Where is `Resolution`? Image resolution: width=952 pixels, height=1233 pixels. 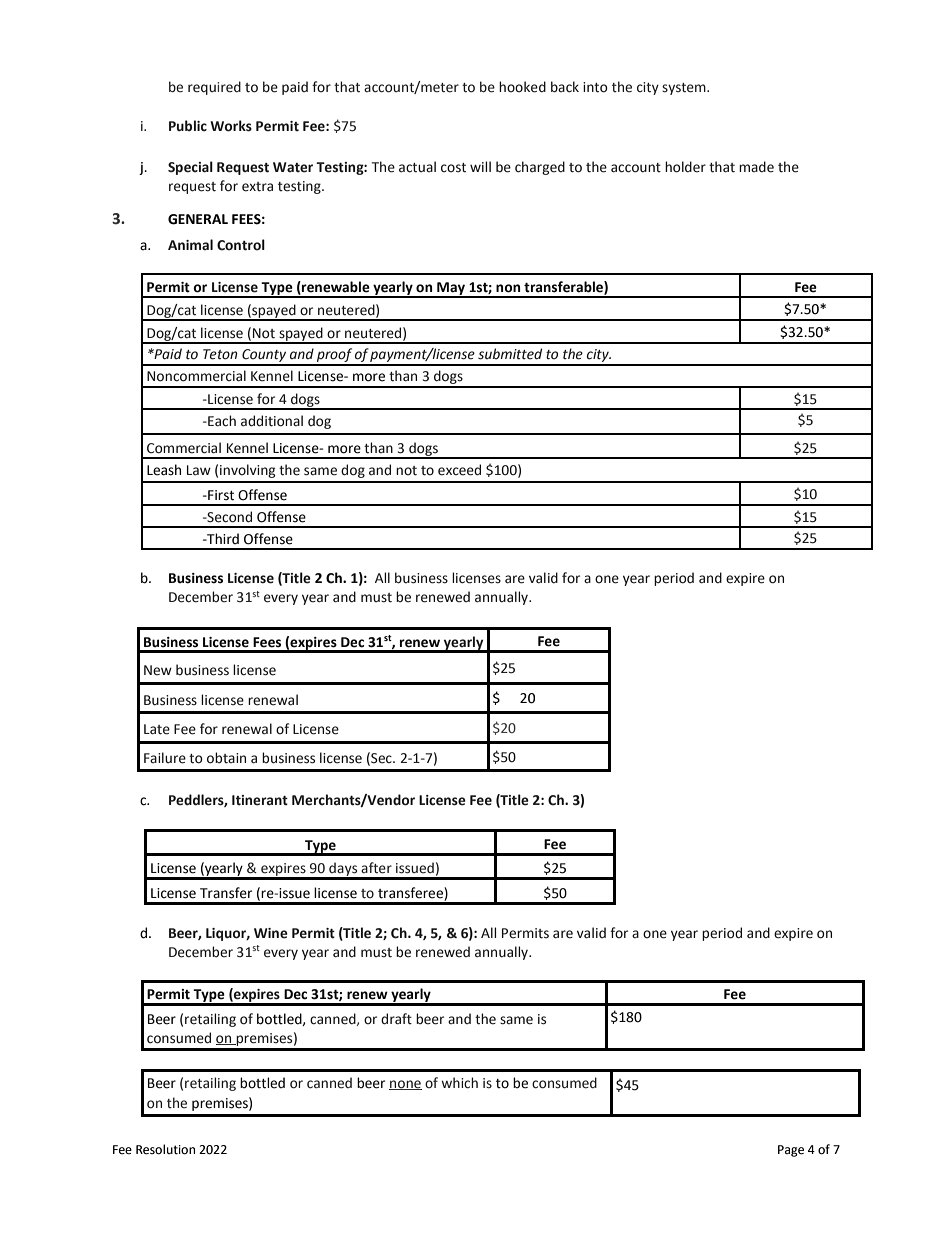
Resolution is located at coordinates (165, 1149).
